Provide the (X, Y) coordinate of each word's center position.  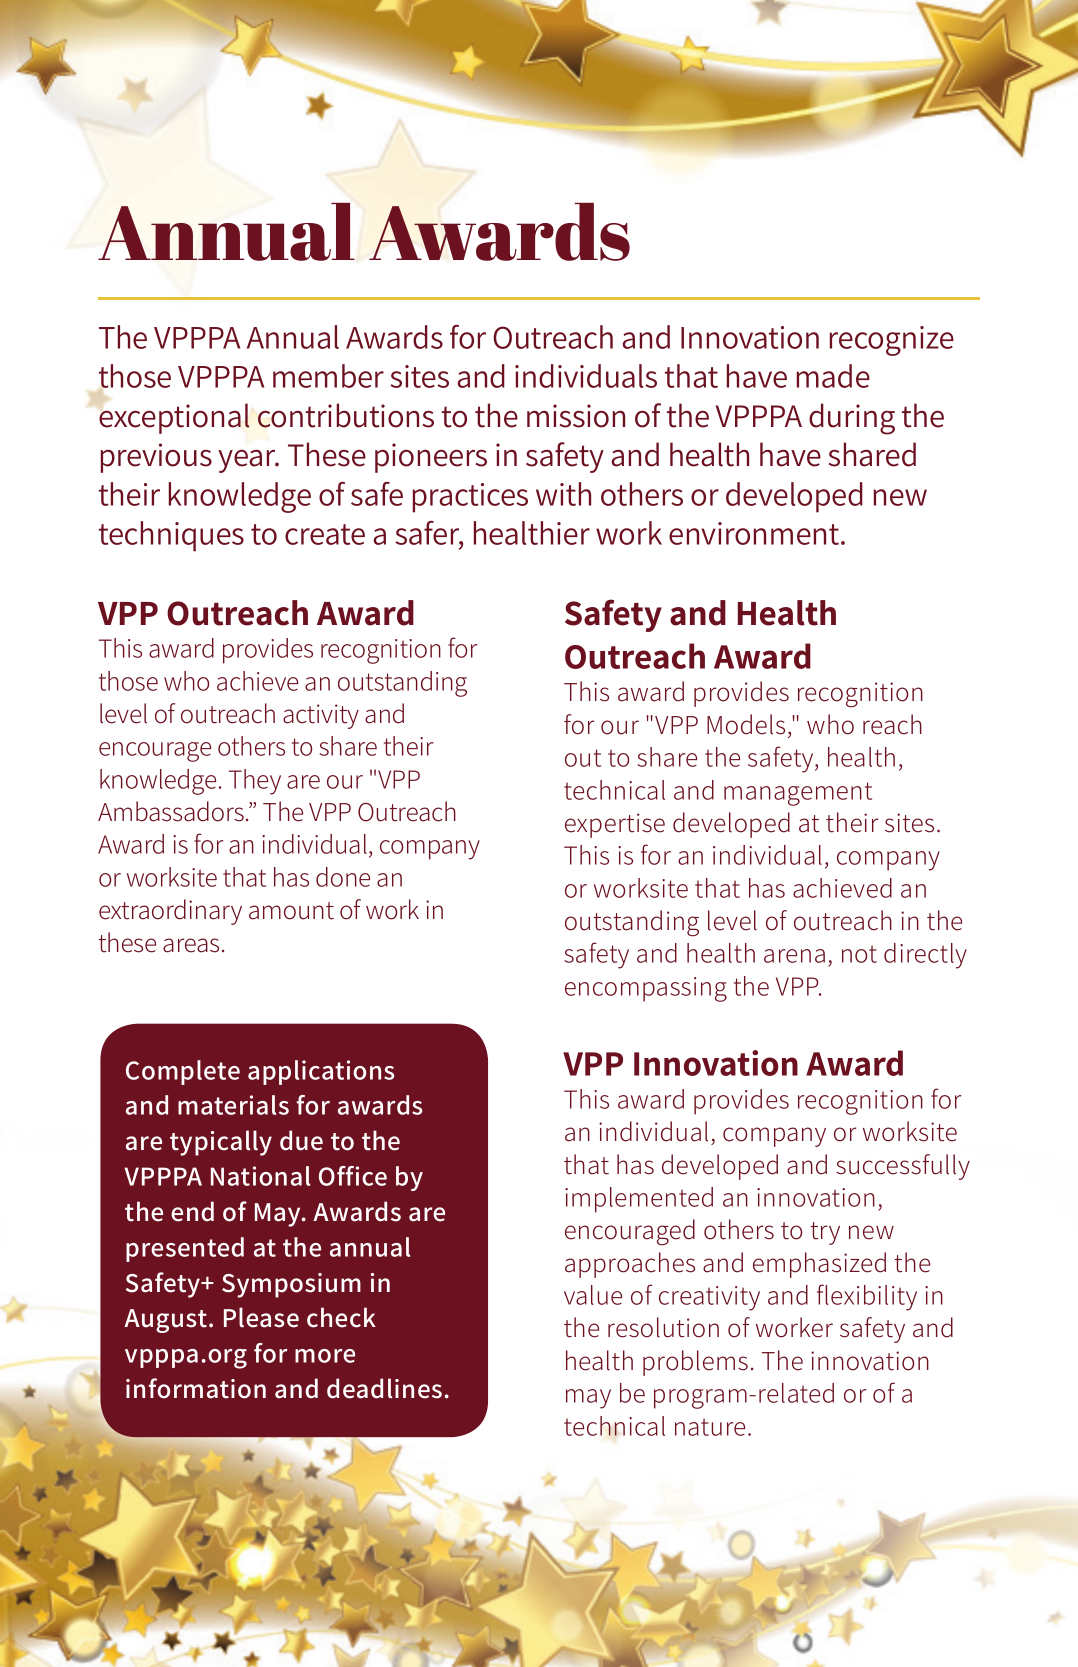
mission (576, 416)
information (196, 1388)
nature (710, 1427)
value (593, 1295)
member (328, 376)
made (833, 376)
